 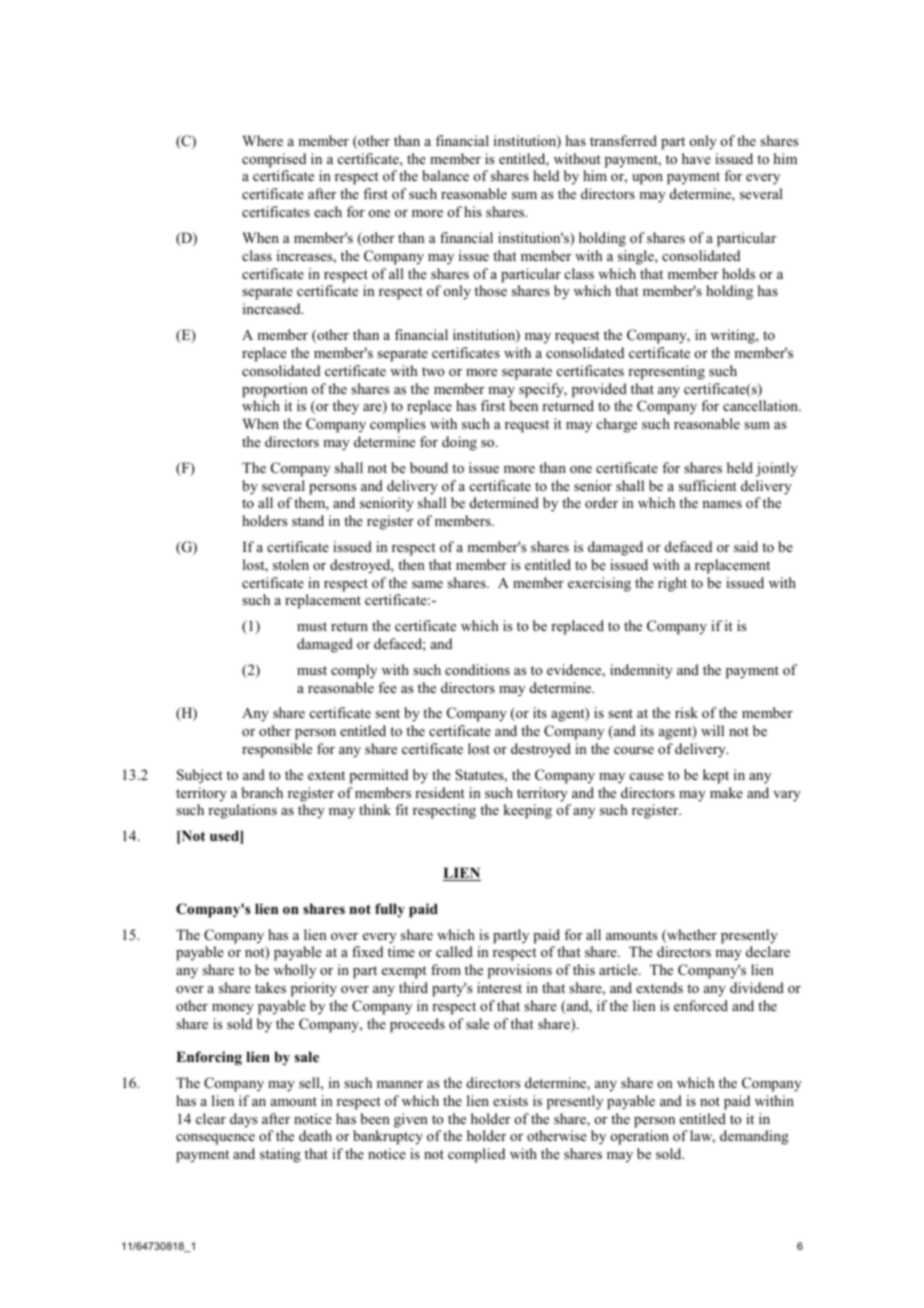 I want to click on indemnity, so click(x=641, y=671).
